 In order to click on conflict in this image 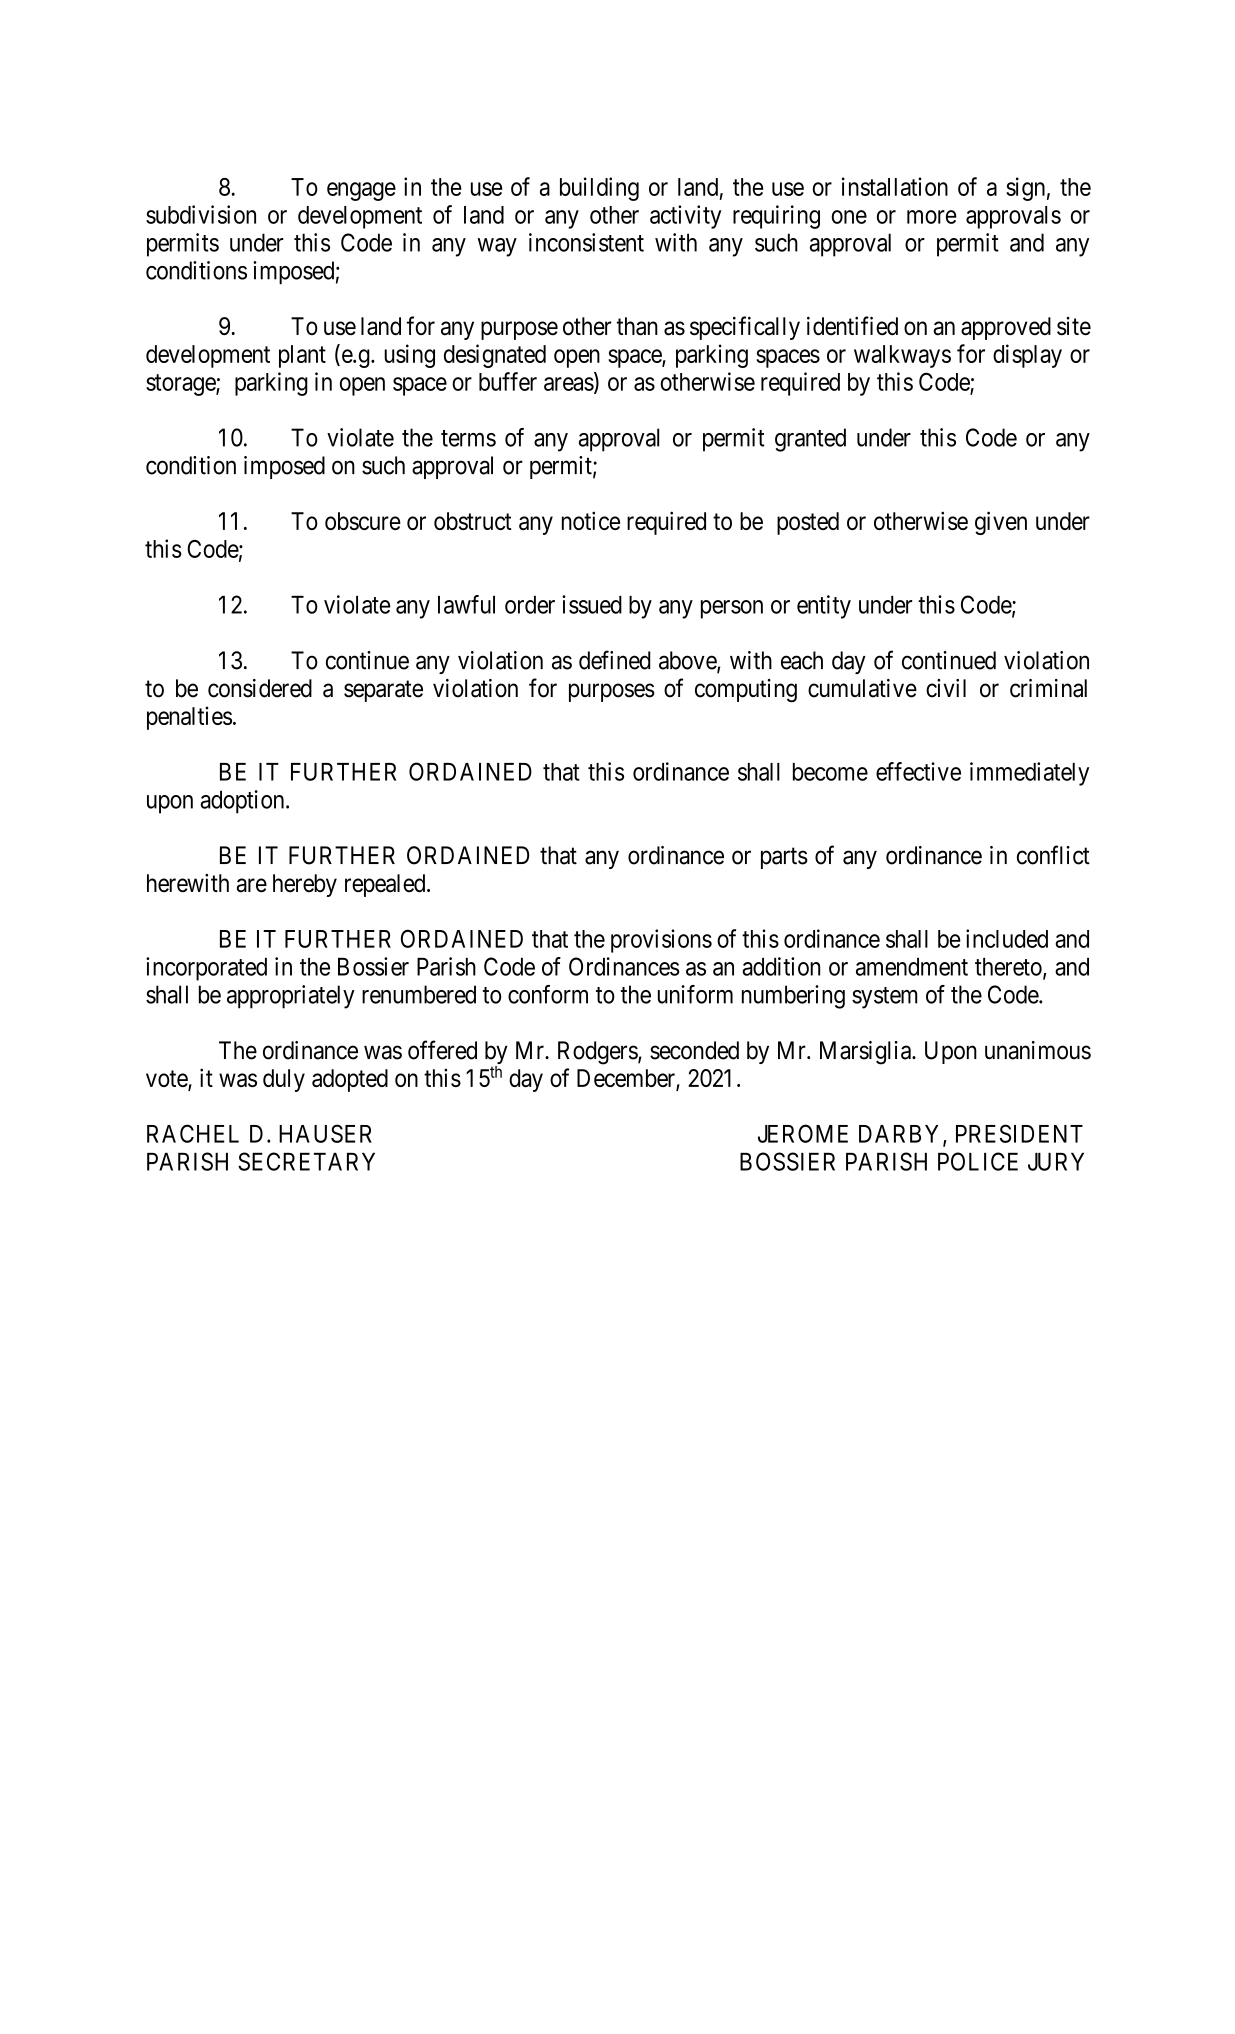, I will do `click(1053, 855)`.
